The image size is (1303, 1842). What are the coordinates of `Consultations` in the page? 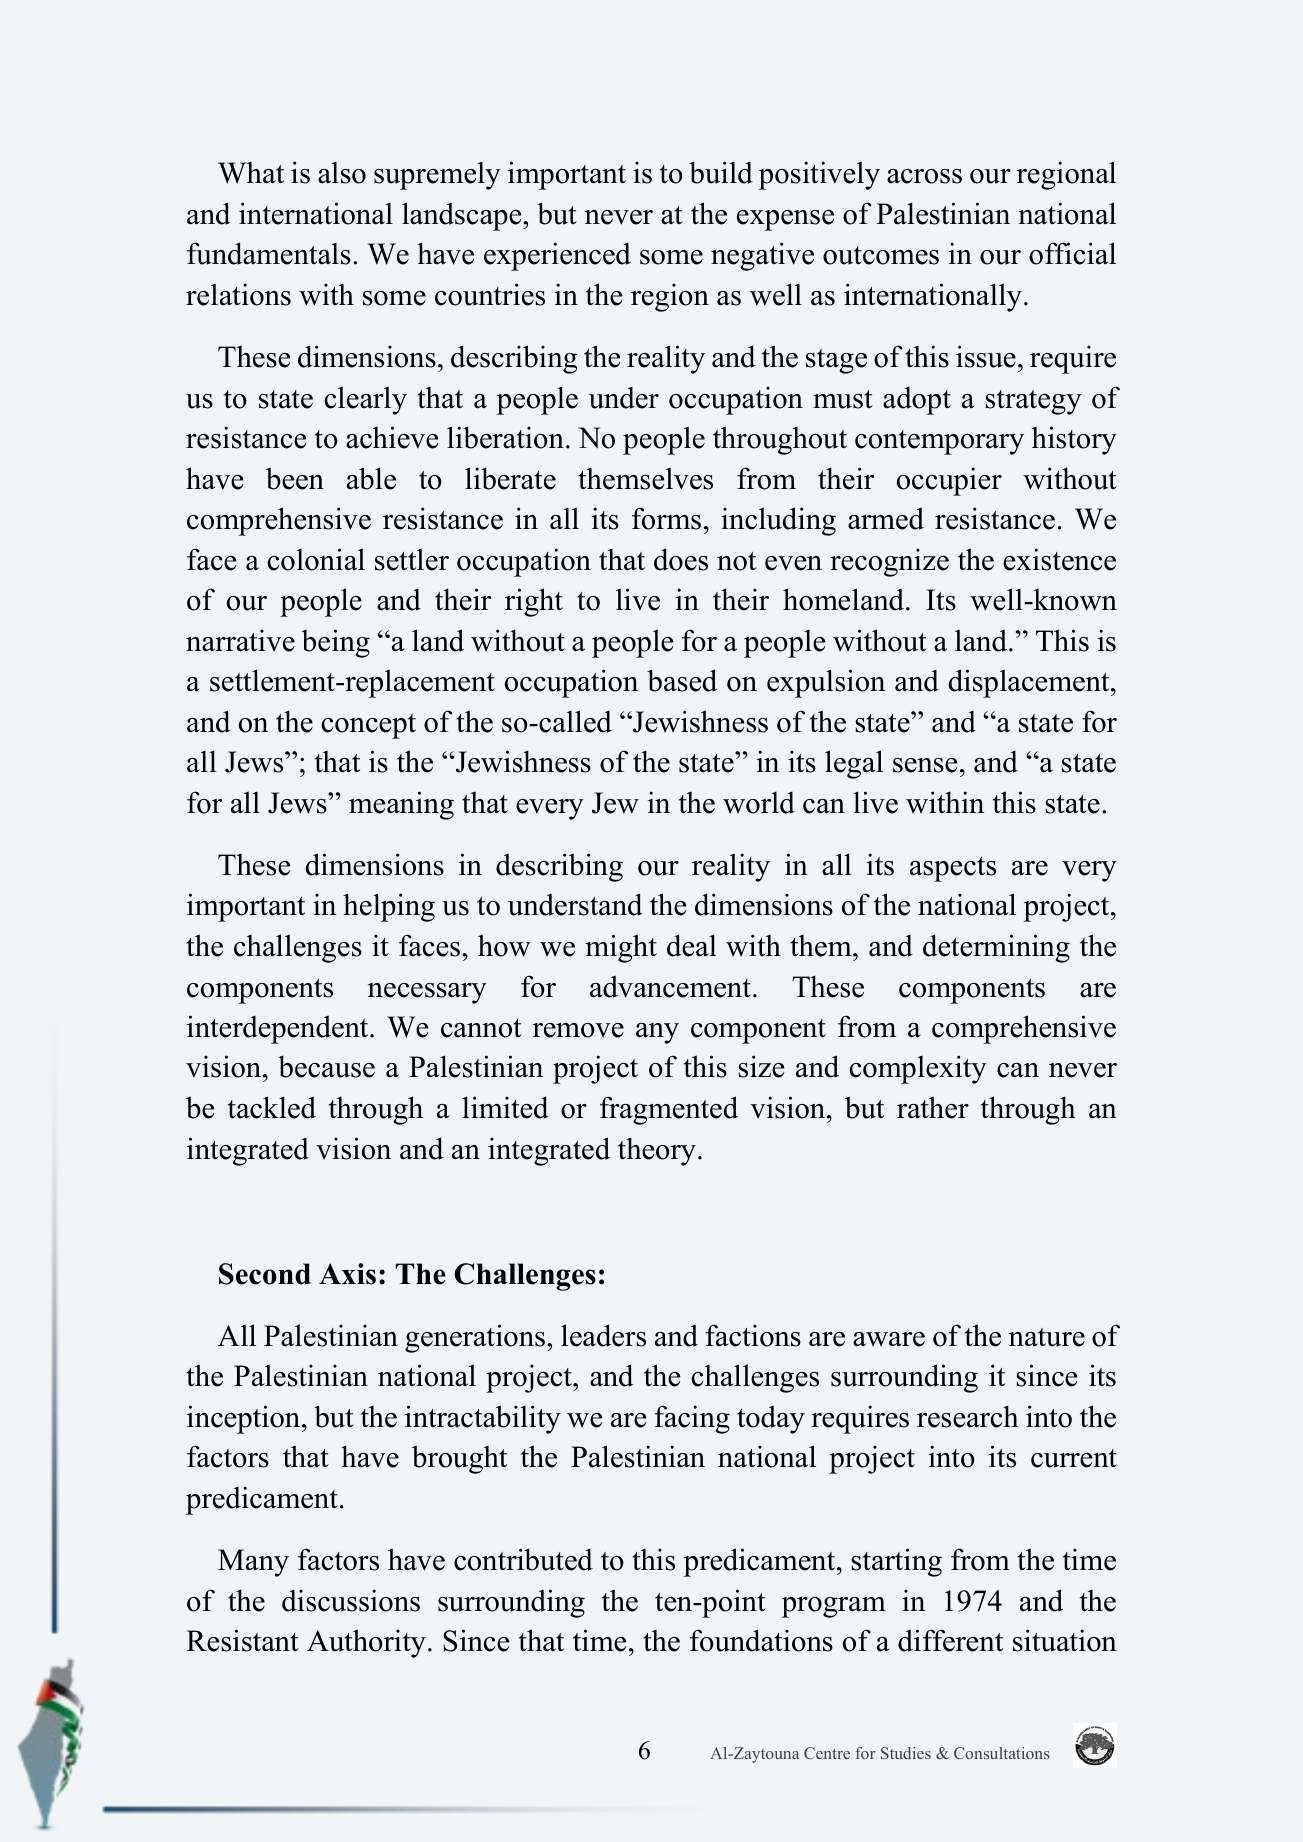 It's located at (1002, 1753).
